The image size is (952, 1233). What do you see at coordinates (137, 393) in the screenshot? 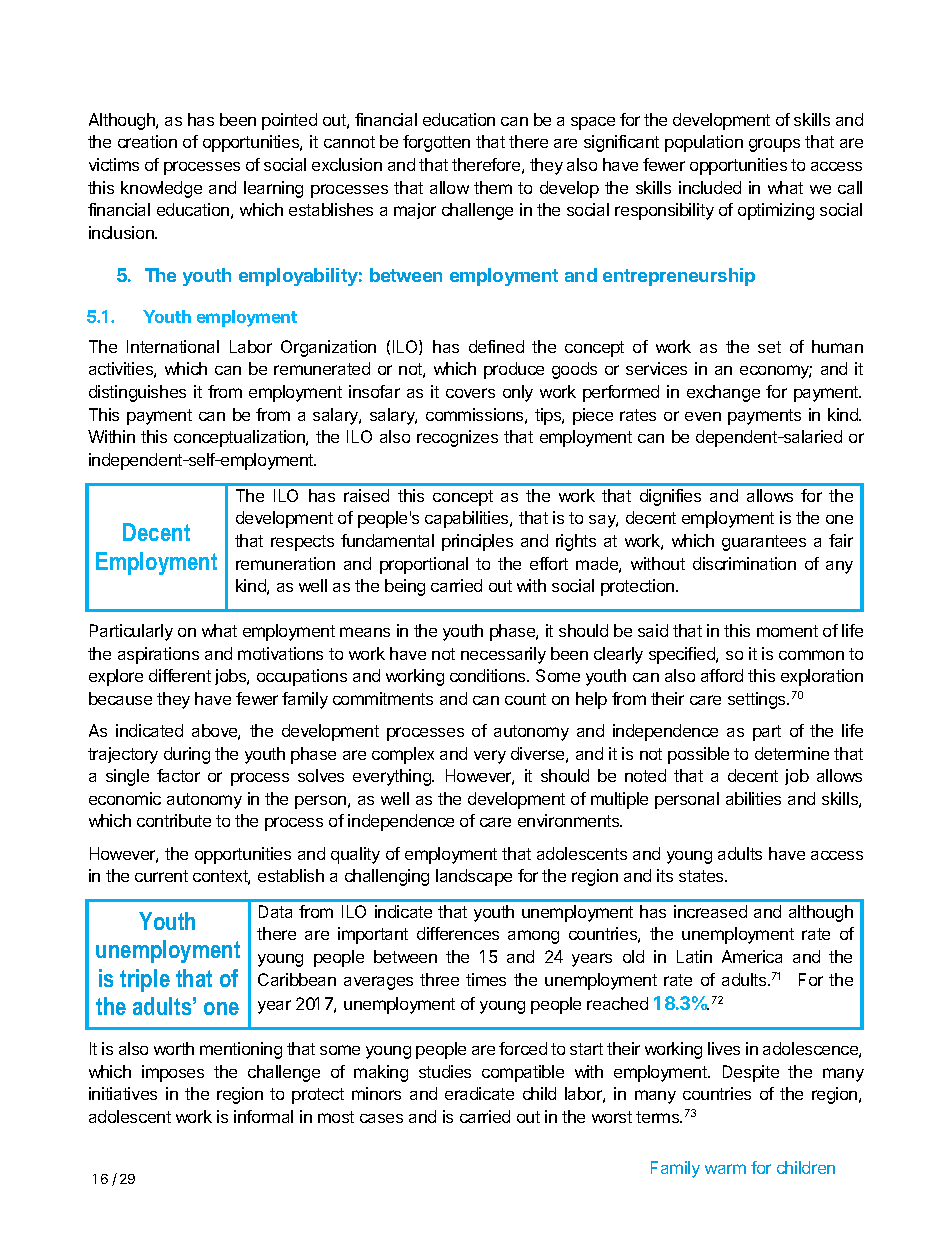
I see `distinguishes` at bounding box center [137, 393].
